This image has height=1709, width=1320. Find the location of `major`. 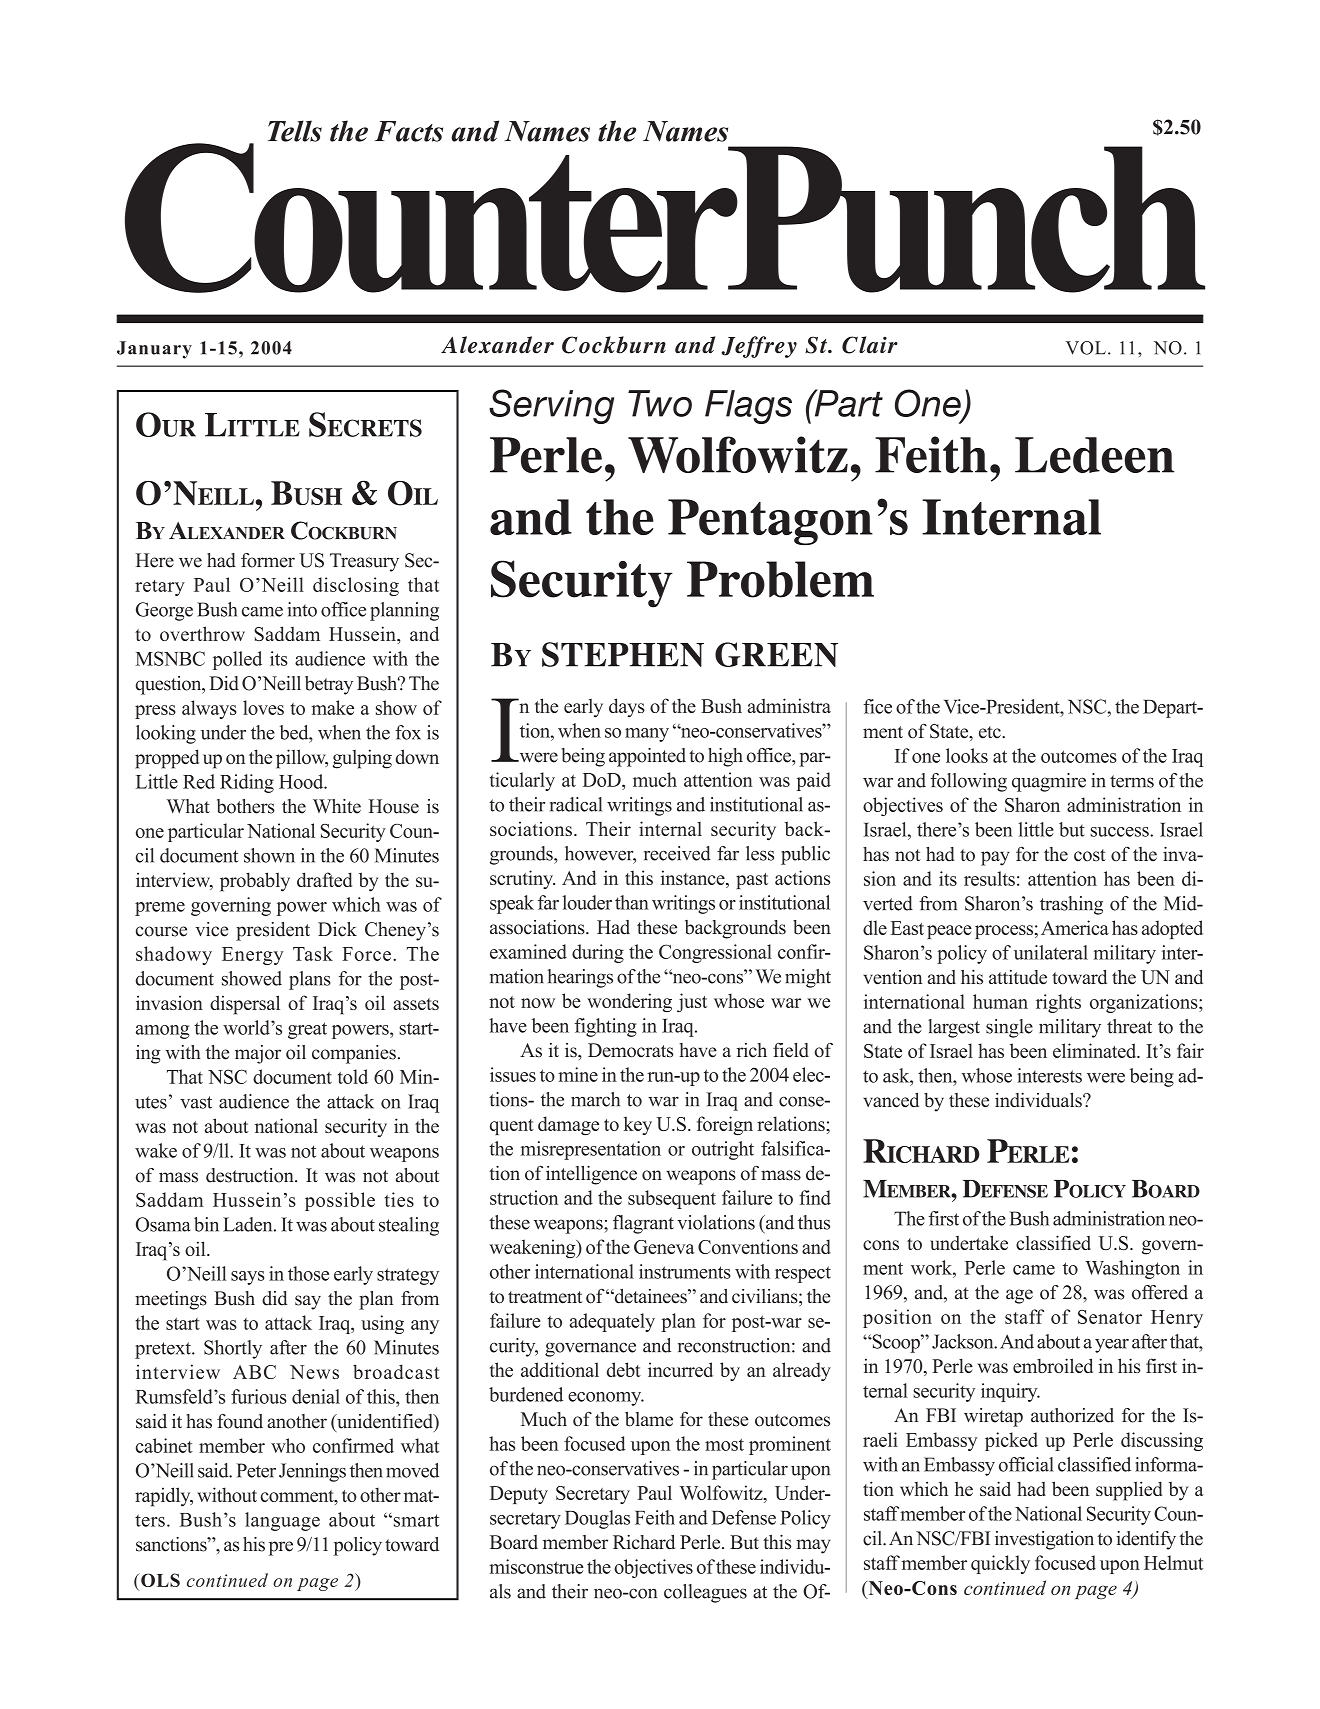

major is located at coordinates (258, 1054).
